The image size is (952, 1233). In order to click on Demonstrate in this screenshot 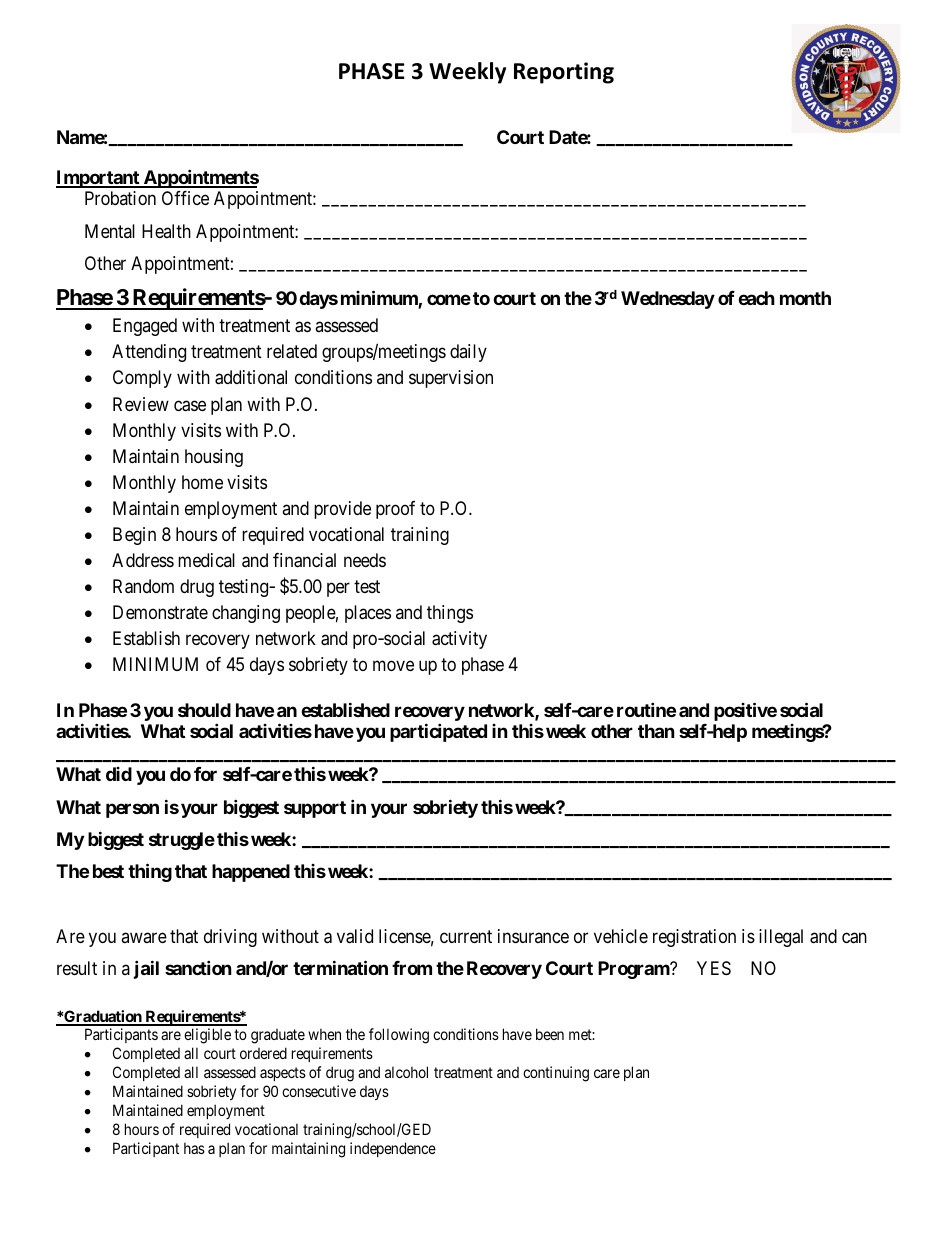, I will do `click(160, 612)`.
